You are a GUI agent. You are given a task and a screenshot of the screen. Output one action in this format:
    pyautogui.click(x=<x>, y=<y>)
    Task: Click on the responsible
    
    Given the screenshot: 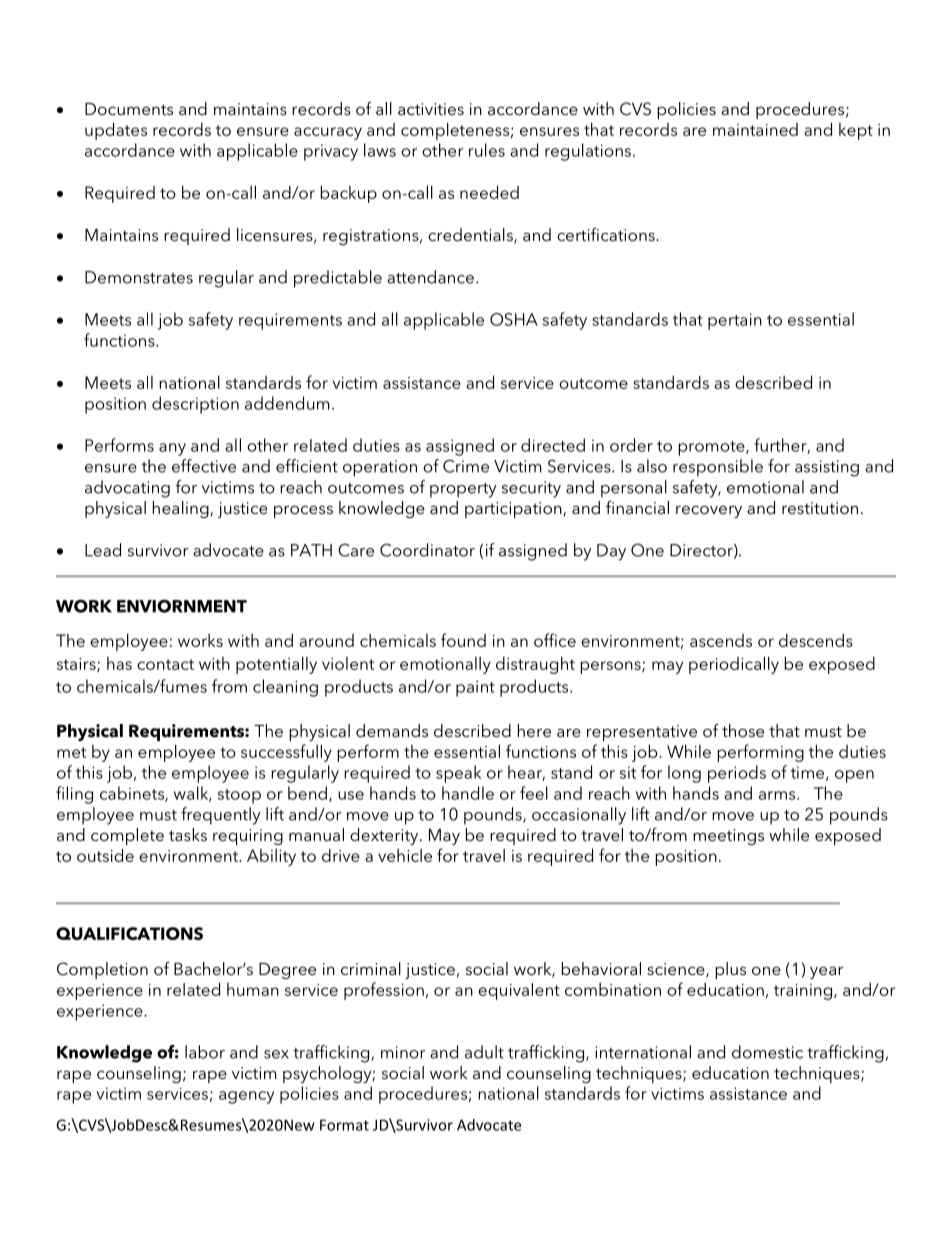 What is the action you would take?
    pyautogui.click(x=718, y=468)
